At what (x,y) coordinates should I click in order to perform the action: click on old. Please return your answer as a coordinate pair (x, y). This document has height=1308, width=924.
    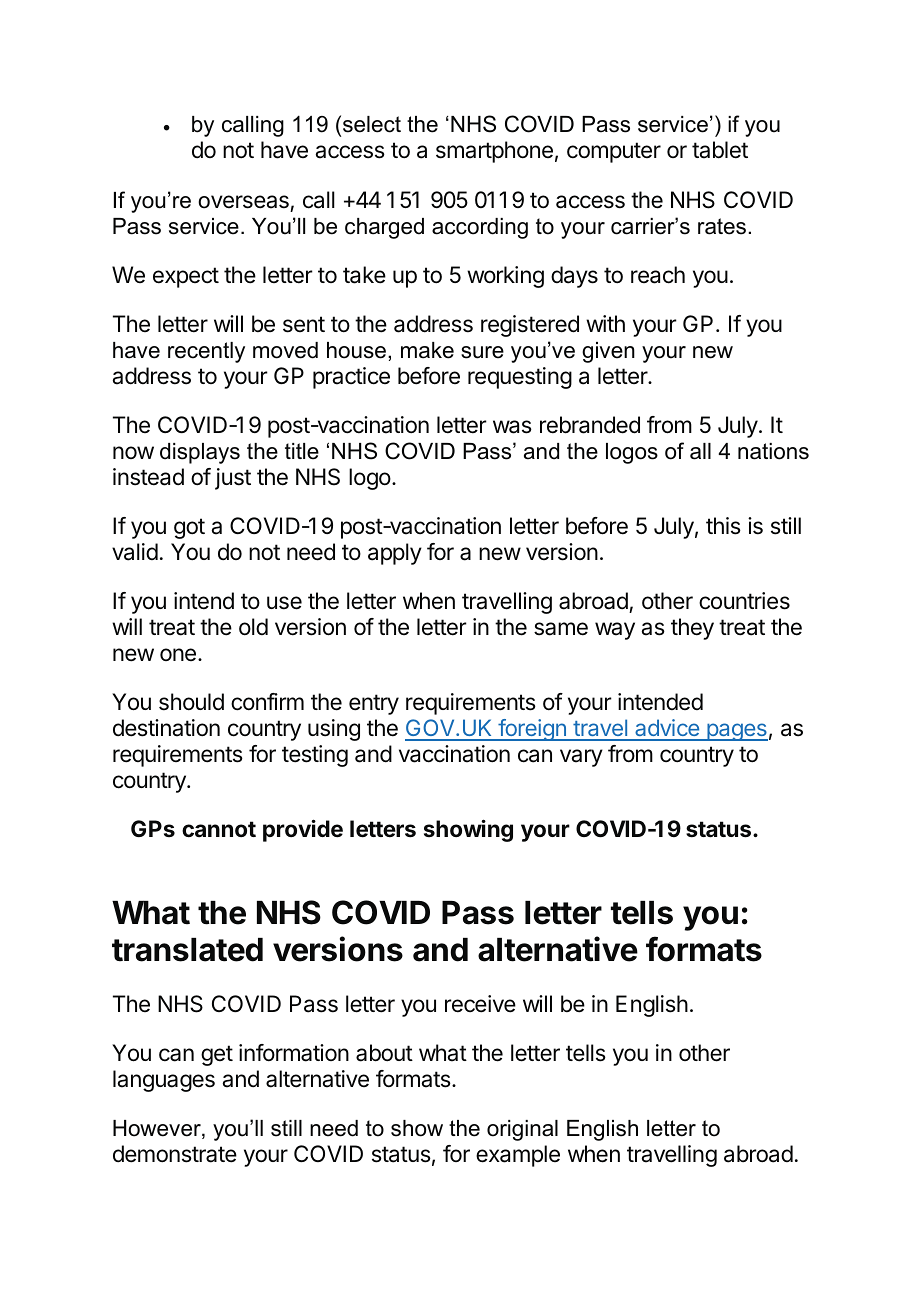
    Looking at the image, I should click on (253, 627).
